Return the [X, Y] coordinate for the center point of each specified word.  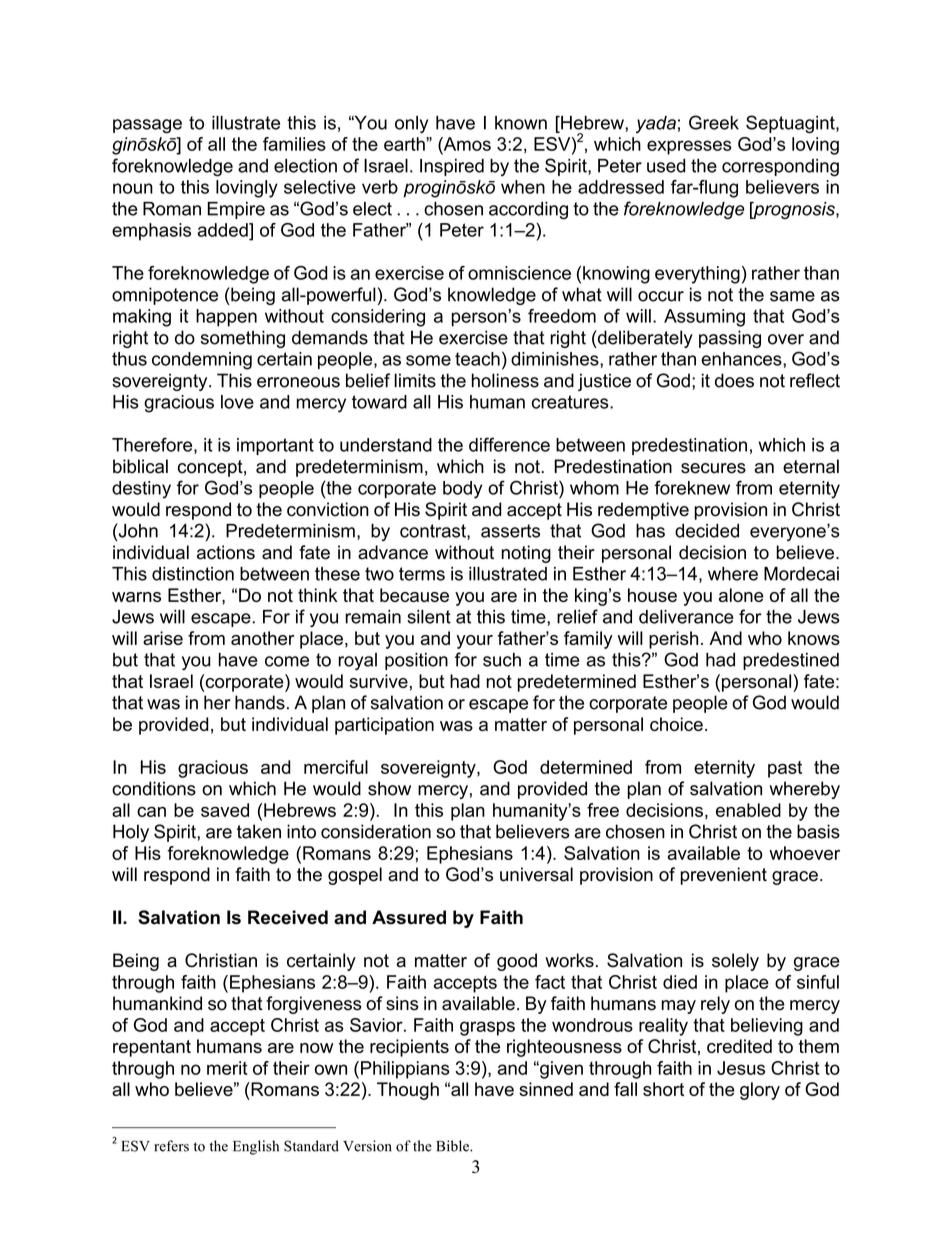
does [734, 380]
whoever [804, 853]
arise [163, 638]
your [474, 642]
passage [147, 126]
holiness [505, 380]
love [237, 402]
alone [741, 595]
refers [171, 1146]
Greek [714, 122]
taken [259, 831]
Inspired [452, 167]
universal [536, 874]
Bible [453, 1146]
